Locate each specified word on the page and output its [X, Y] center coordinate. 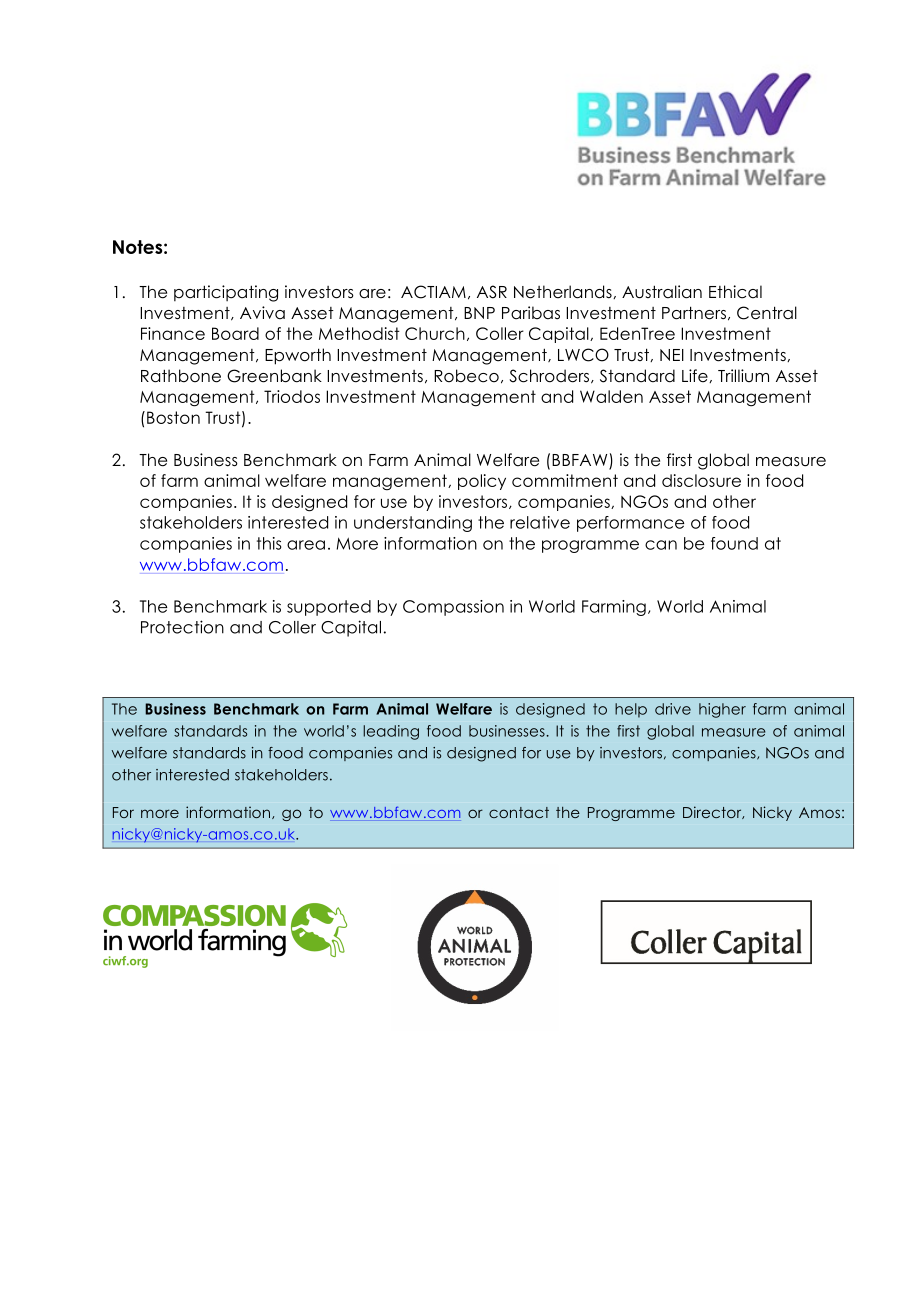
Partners [694, 313]
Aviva [262, 313]
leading [391, 732]
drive [673, 709]
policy [482, 482]
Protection [182, 627]
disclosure [701, 480]
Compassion [453, 608]
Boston [173, 417]
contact [519, 812]
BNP [479, 313]
